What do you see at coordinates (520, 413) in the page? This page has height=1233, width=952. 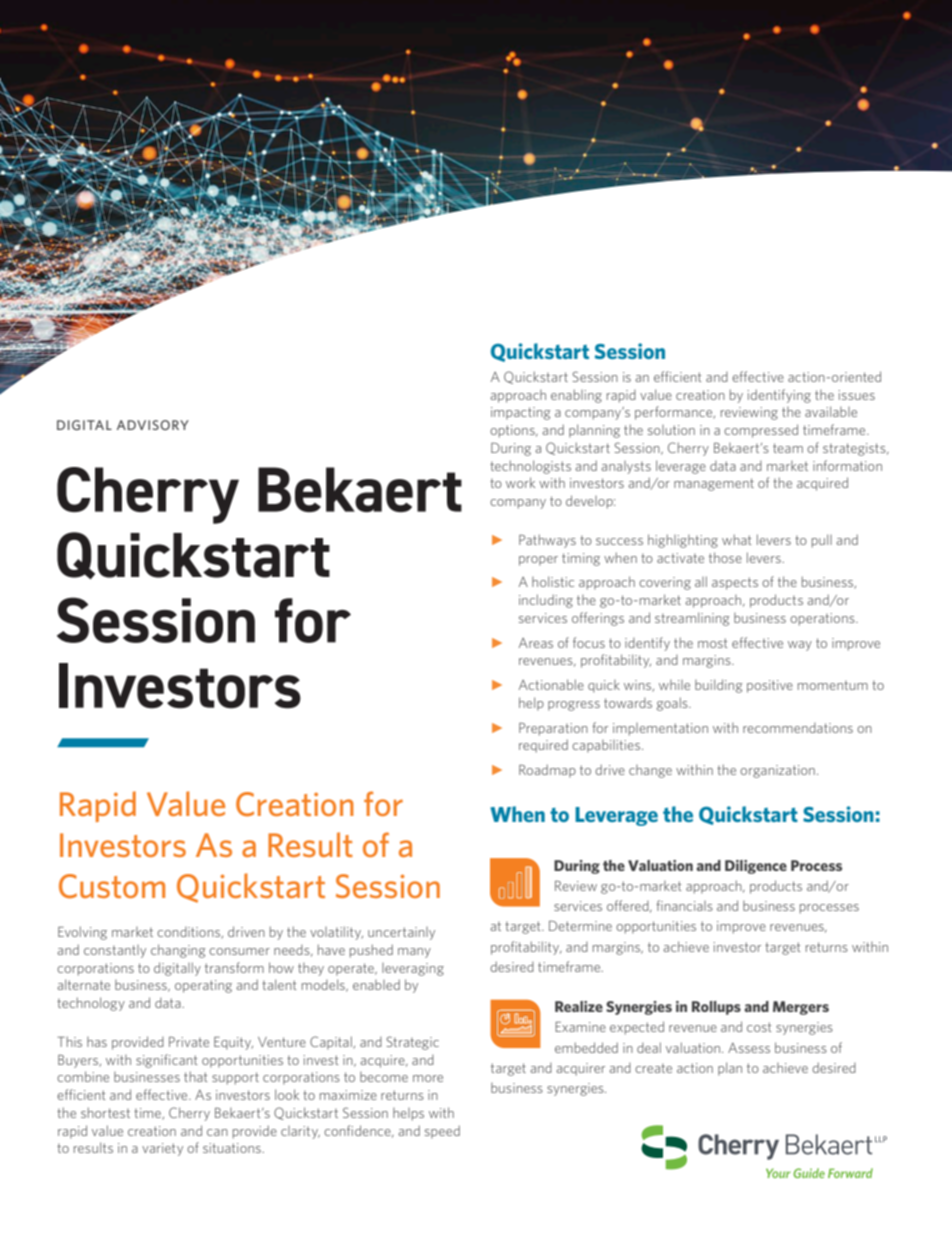 I see `impacting` at bounding box center [520, 413].
